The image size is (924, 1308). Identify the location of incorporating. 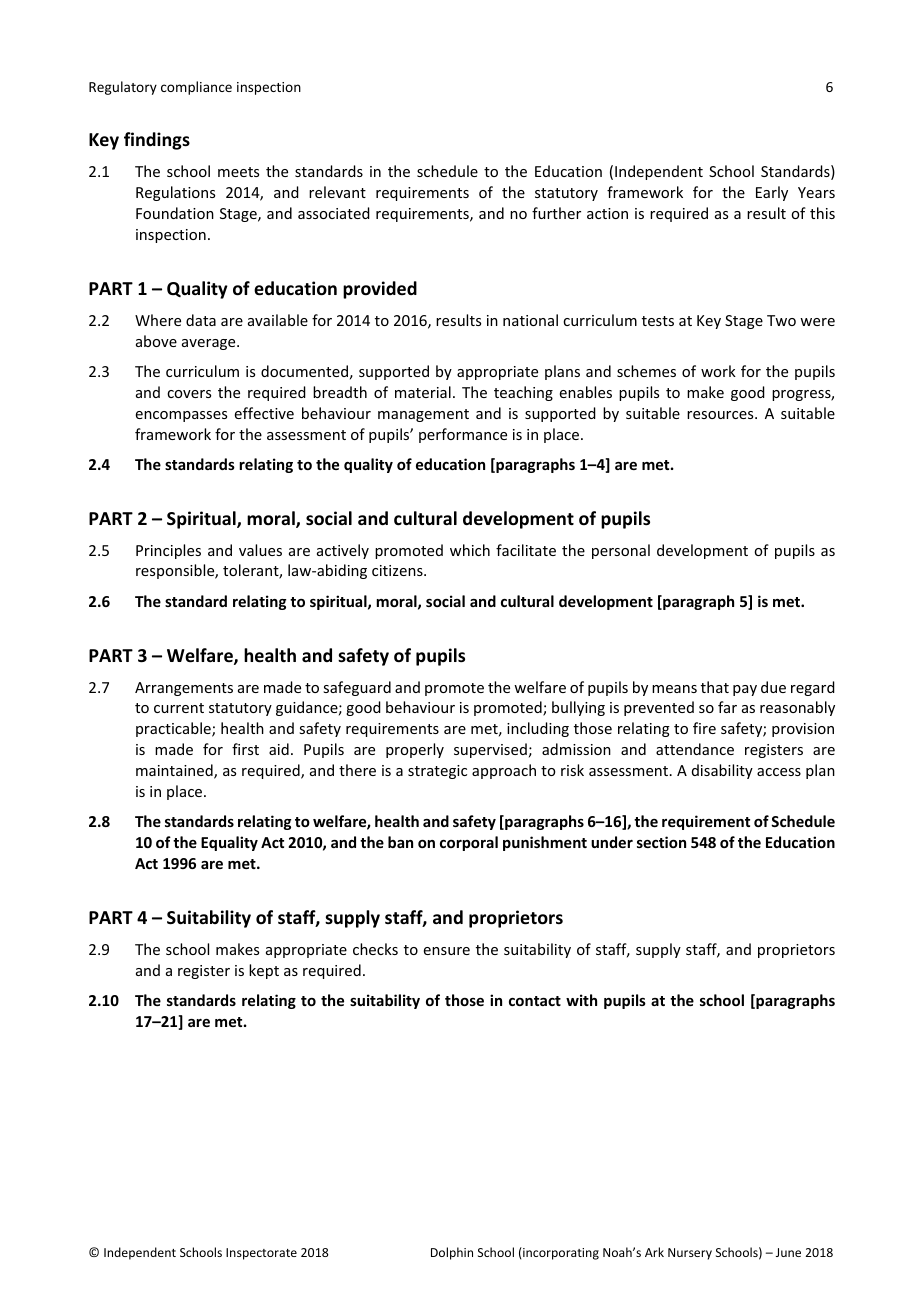
(560, 1253).
